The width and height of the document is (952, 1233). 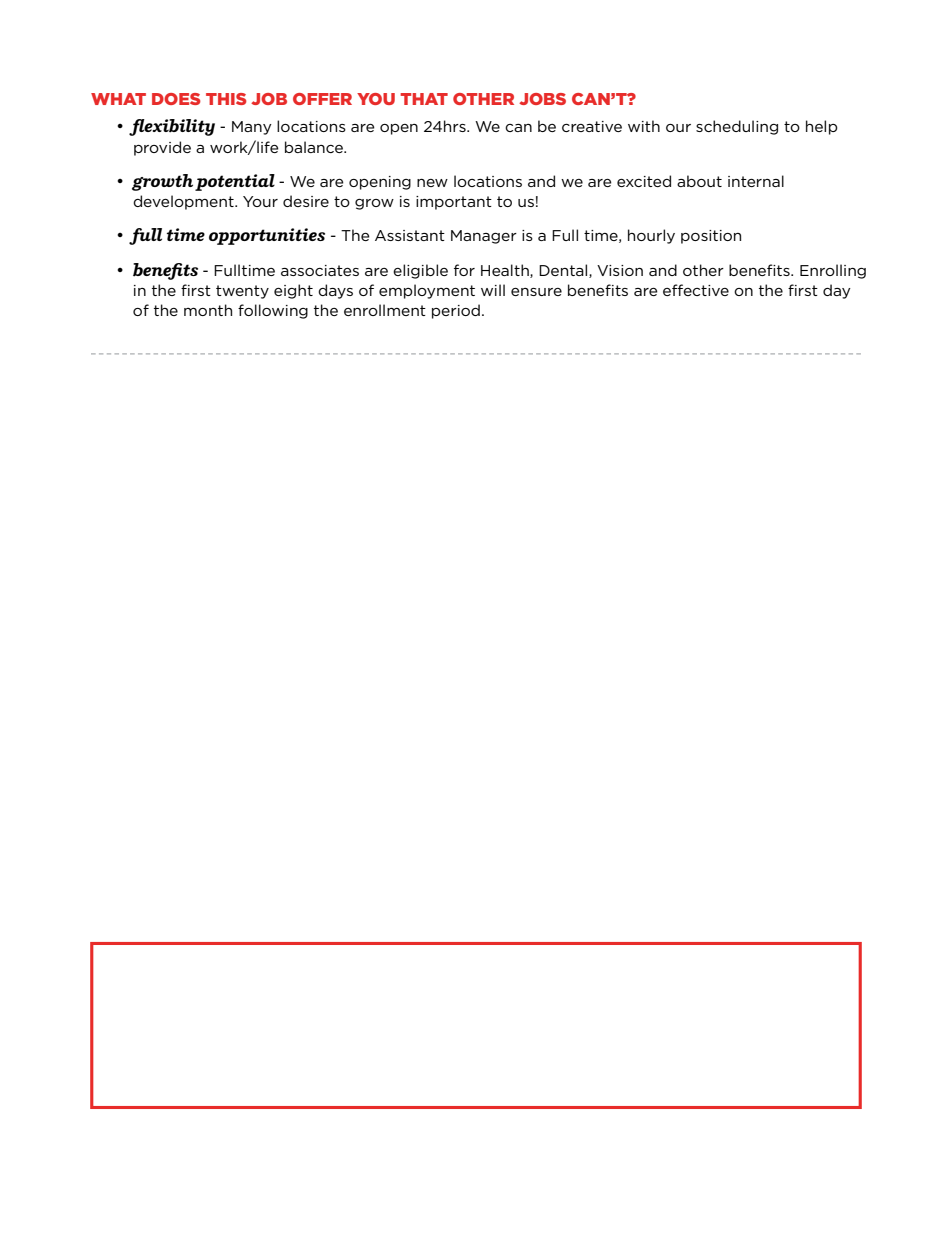 What do you see at coordinates (711, 237) in the document?
I see `position` at bounding box center [711, 237].
